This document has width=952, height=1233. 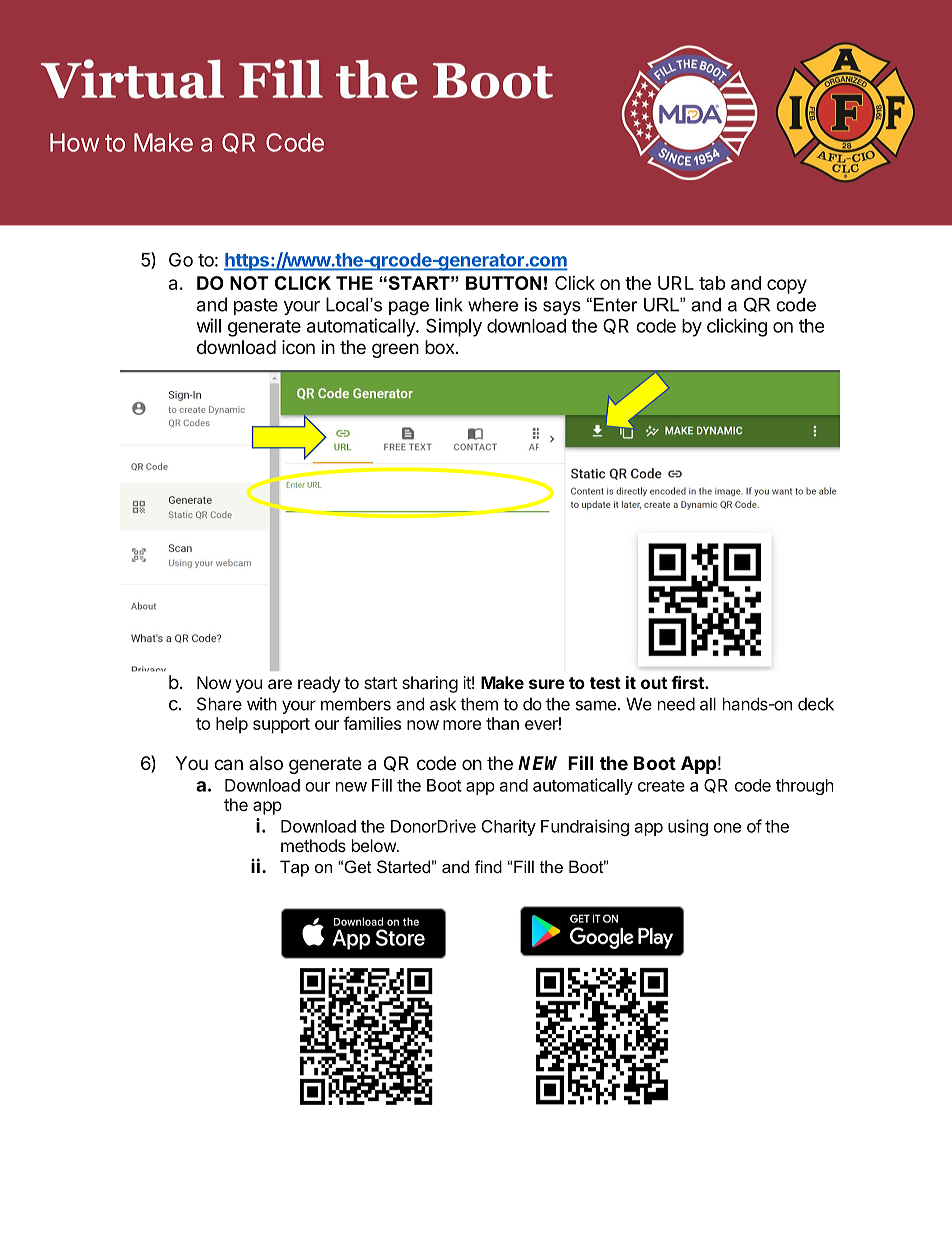 What do you see at coordinates (712, 283) in the document?
I see `tab` at bounding box center [712, 283].
